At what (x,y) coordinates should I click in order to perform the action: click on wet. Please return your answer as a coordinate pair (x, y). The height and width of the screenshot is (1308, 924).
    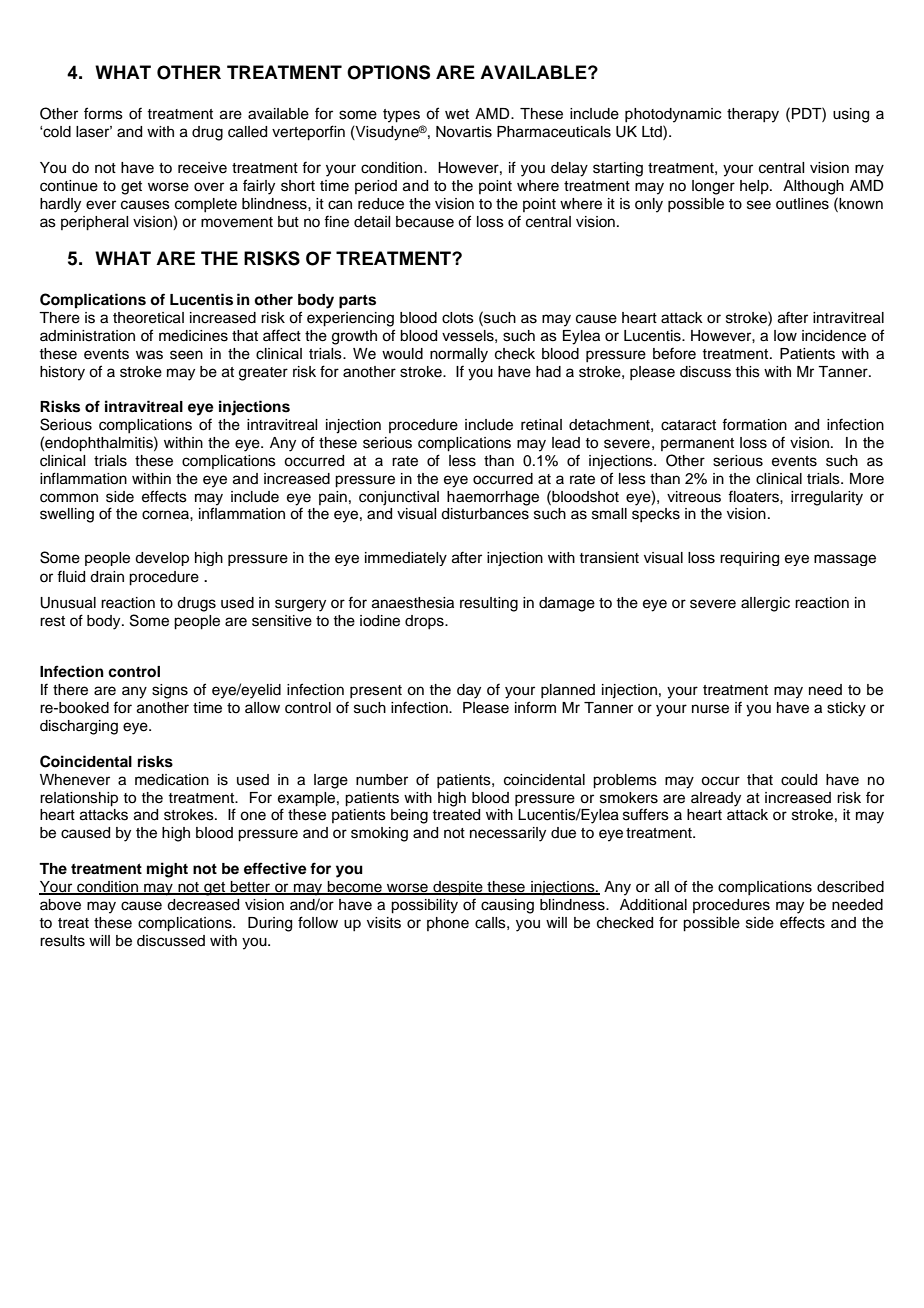
    Looking at the image, I should click on (457, 114).
